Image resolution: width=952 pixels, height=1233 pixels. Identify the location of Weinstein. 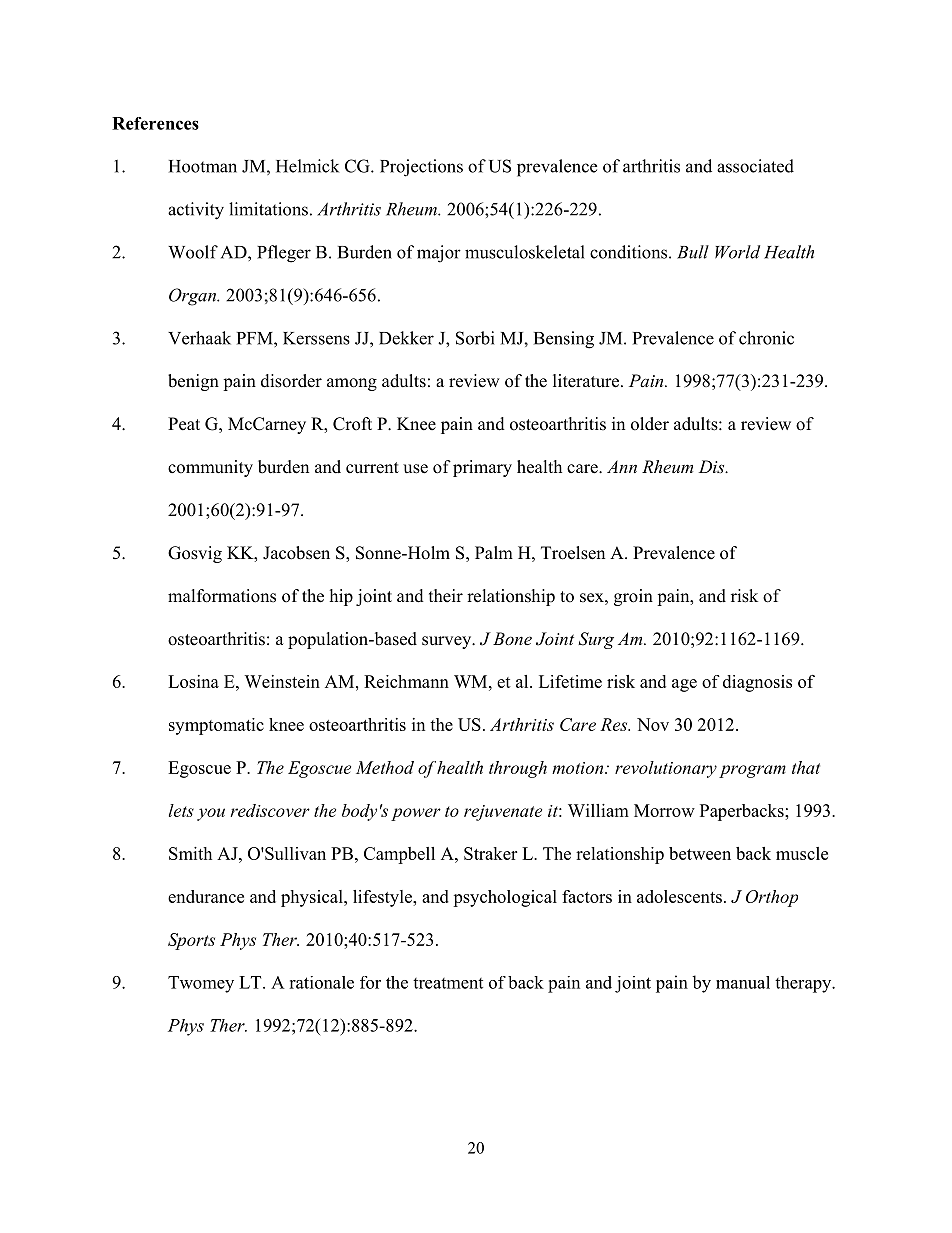
(282, 681).
